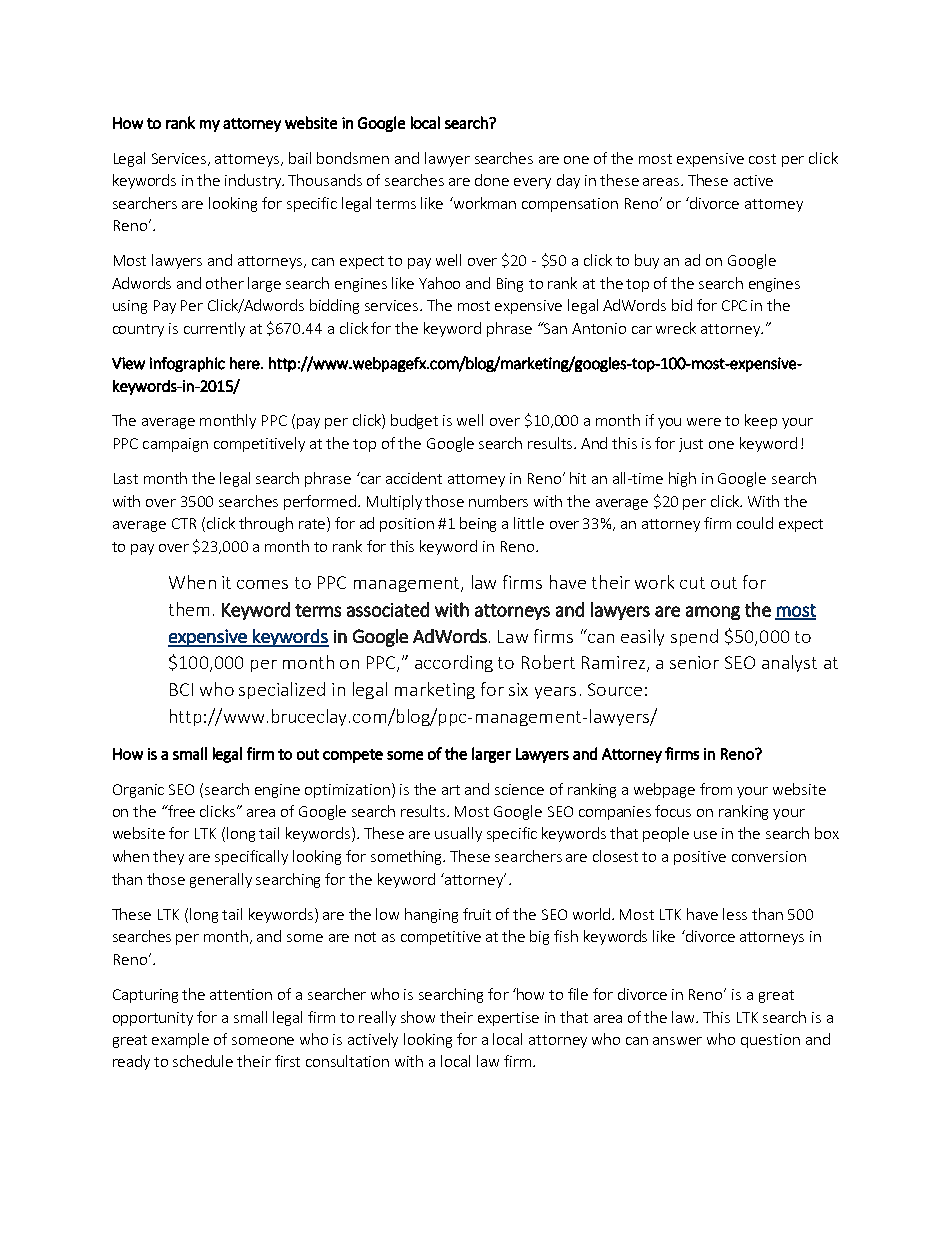 The image size is (952, 1233). I want to click on question, so click(770, 1041).
